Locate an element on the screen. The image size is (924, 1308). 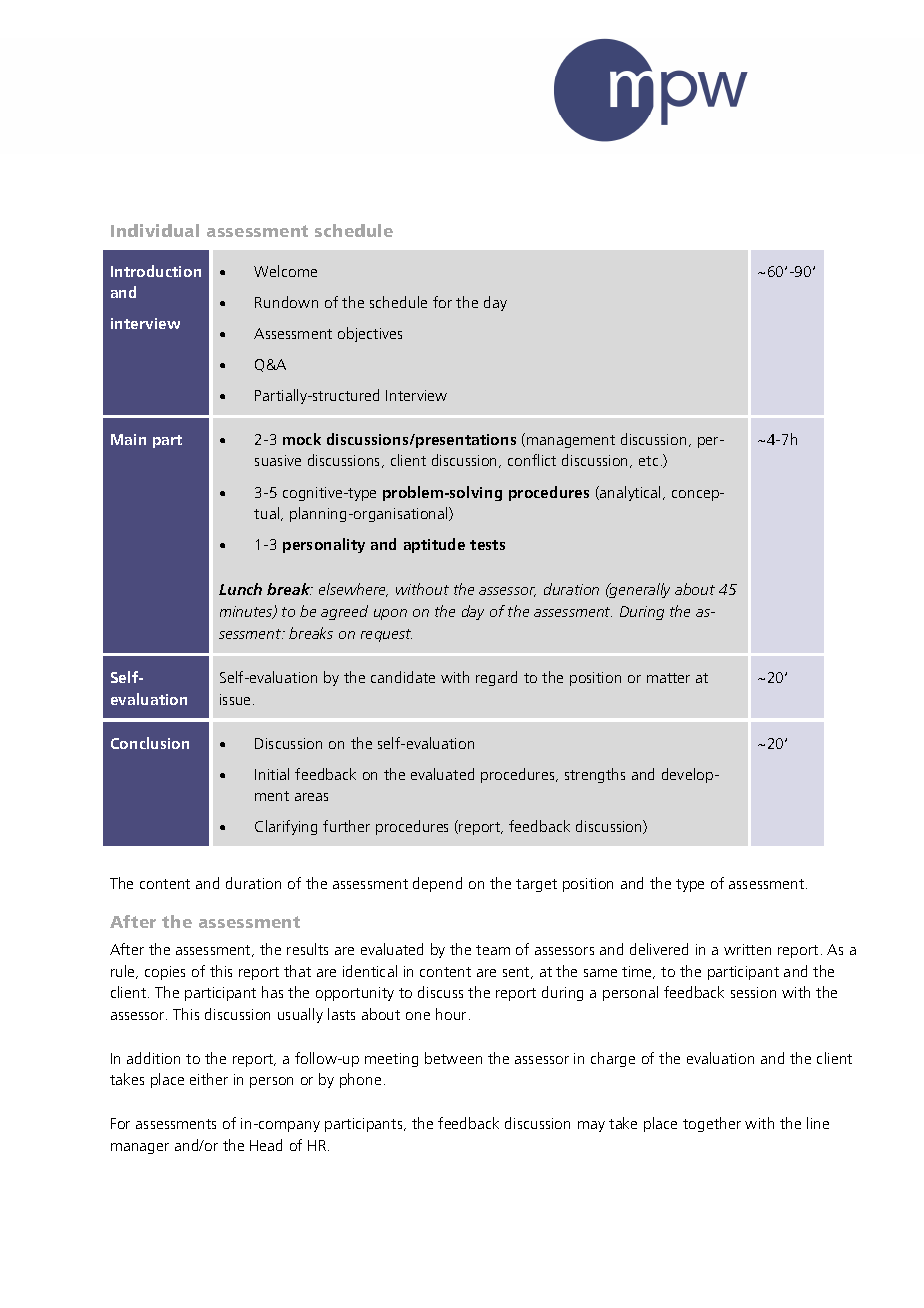
etc is located at coordinates (648, 461).
